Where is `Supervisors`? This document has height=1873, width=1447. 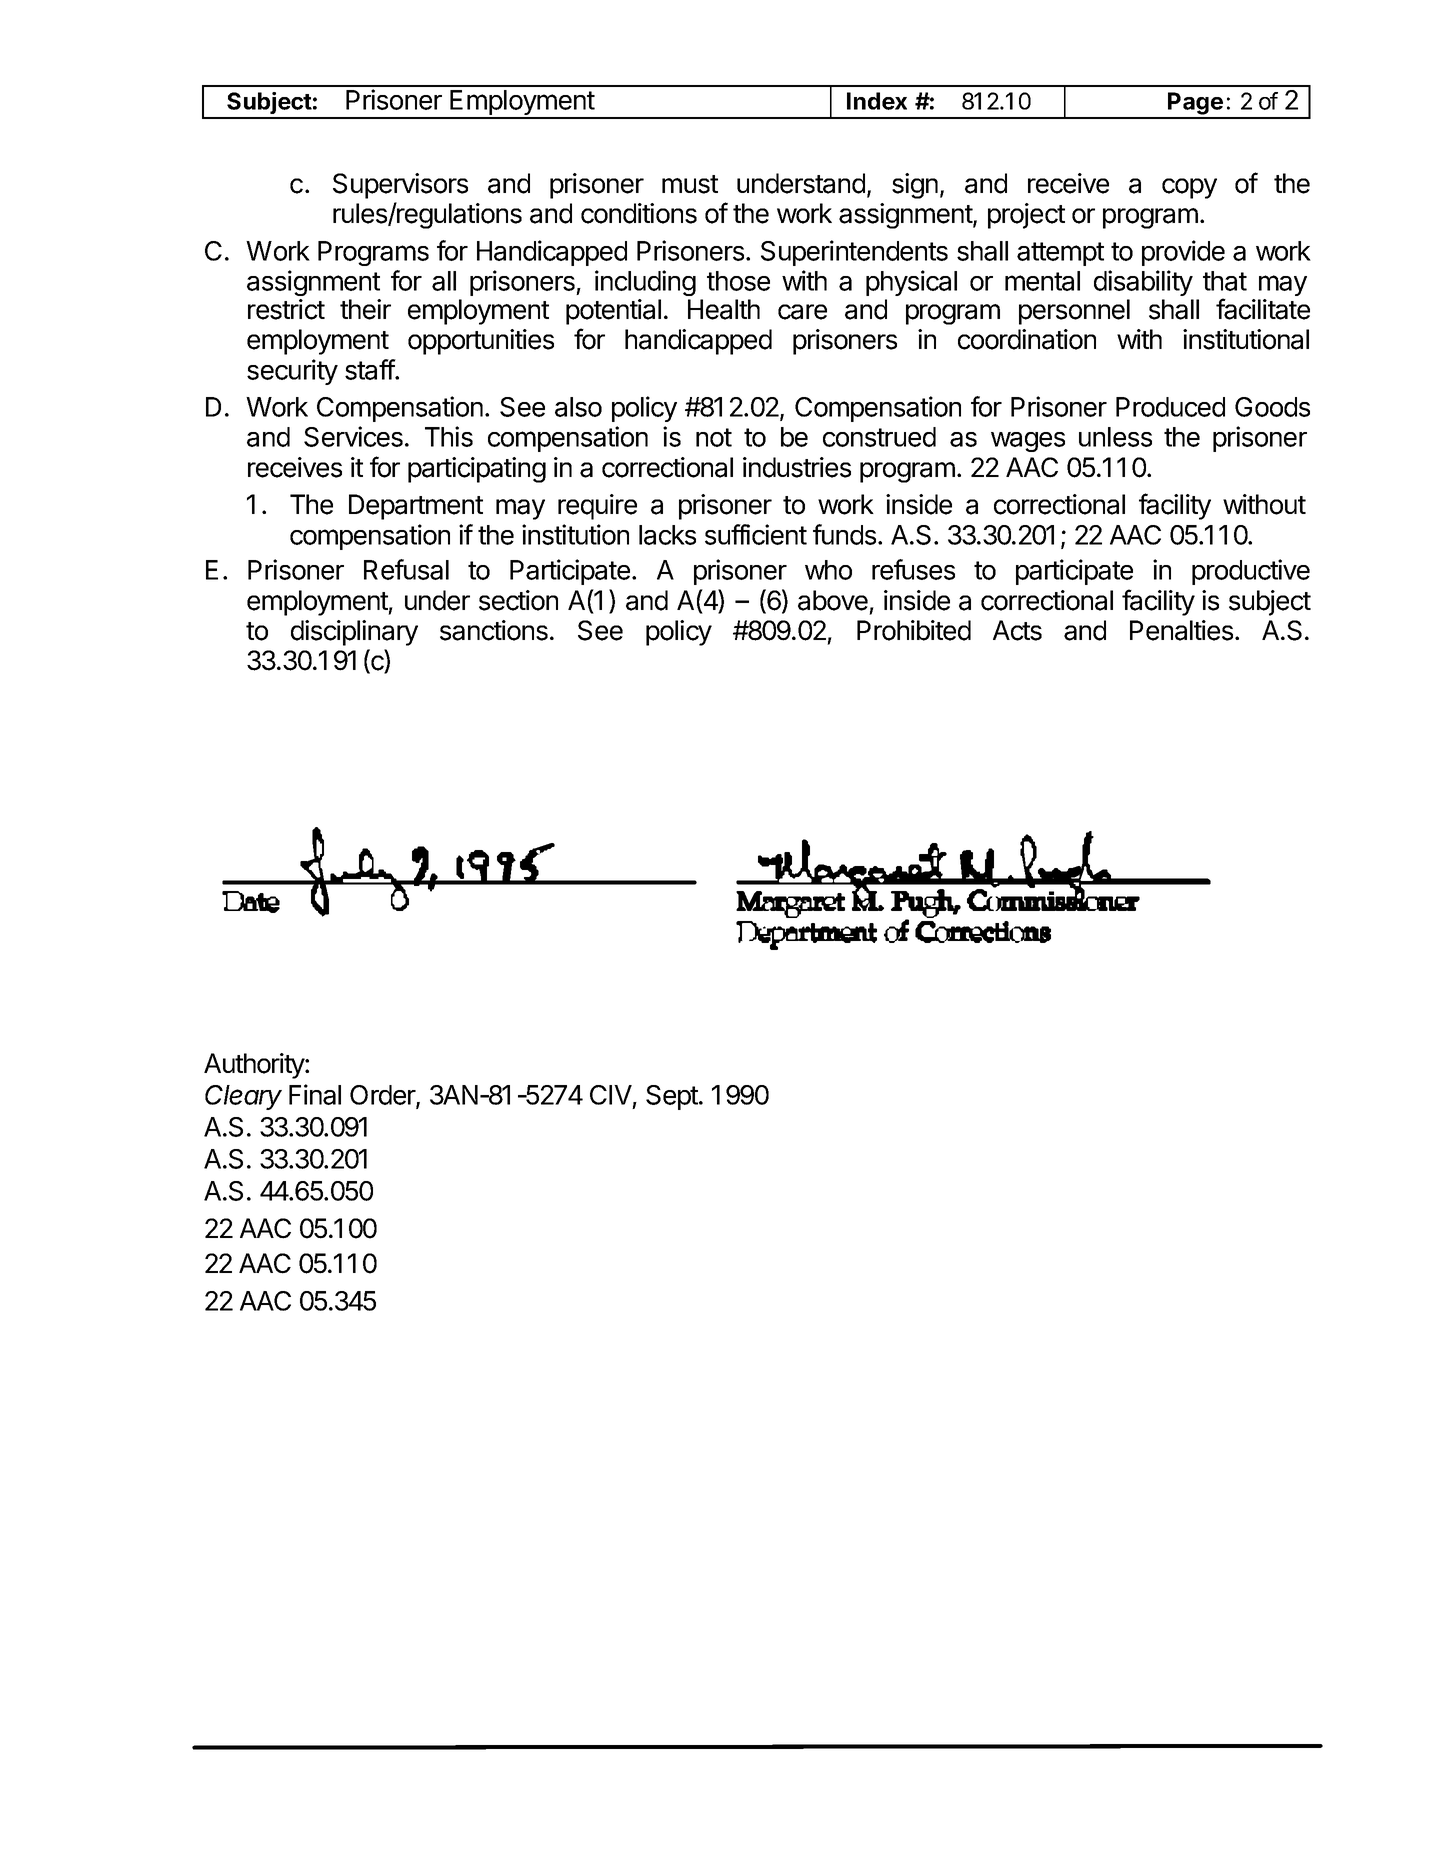 Supervisors is located at coordinates (400, 186).
